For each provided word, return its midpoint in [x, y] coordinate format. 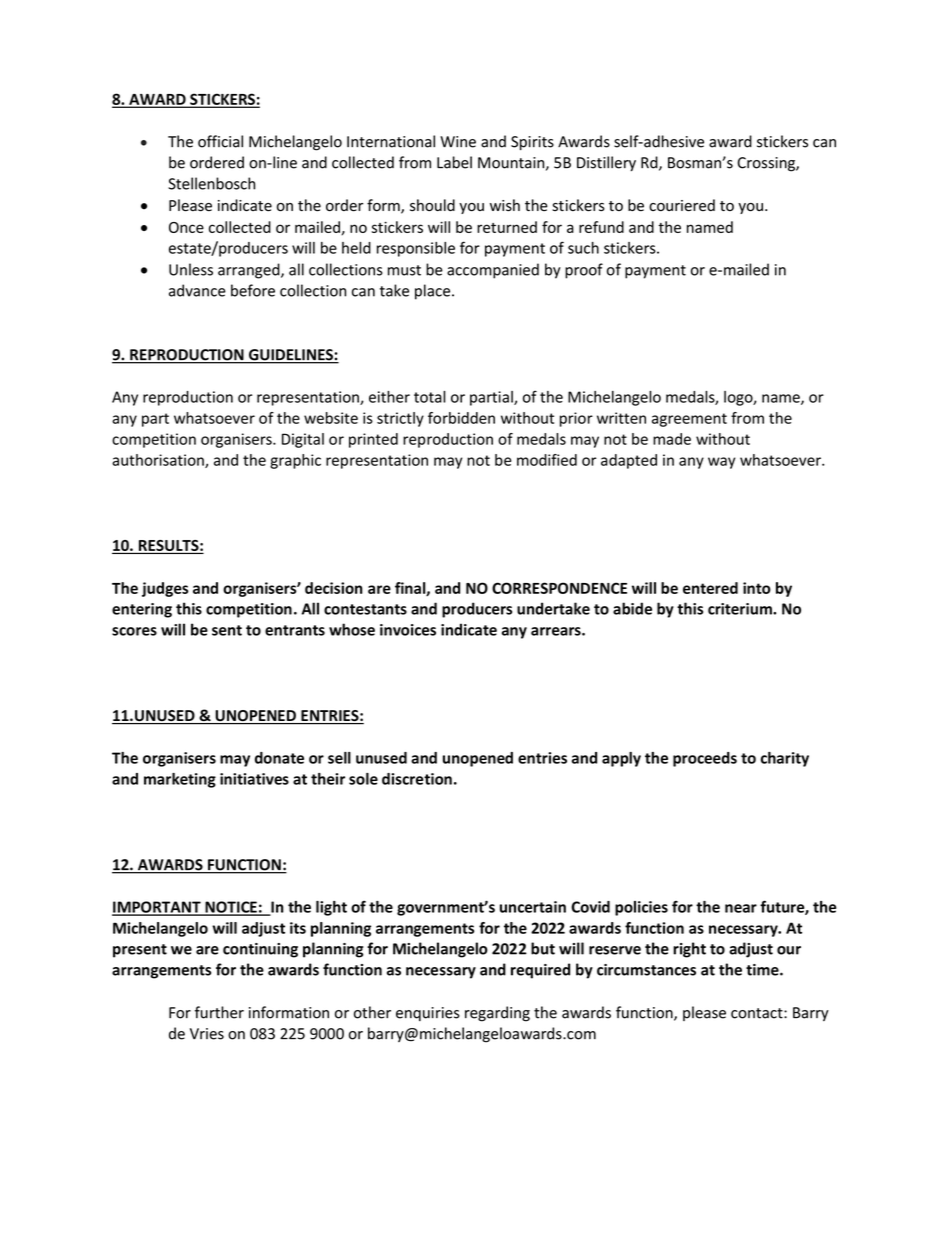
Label [454, 162]
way [721, 463]
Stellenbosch [211, 183]
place [434, 292]
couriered [682, 205]
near [741, 908]
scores [134, 631]
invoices [408, 630]
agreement [689, 420]
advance [197, 290]
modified [547, 460]
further [219, 1012]
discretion [417, 779]
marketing [180, 780]
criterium [741, 609]
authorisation [159, 461]
